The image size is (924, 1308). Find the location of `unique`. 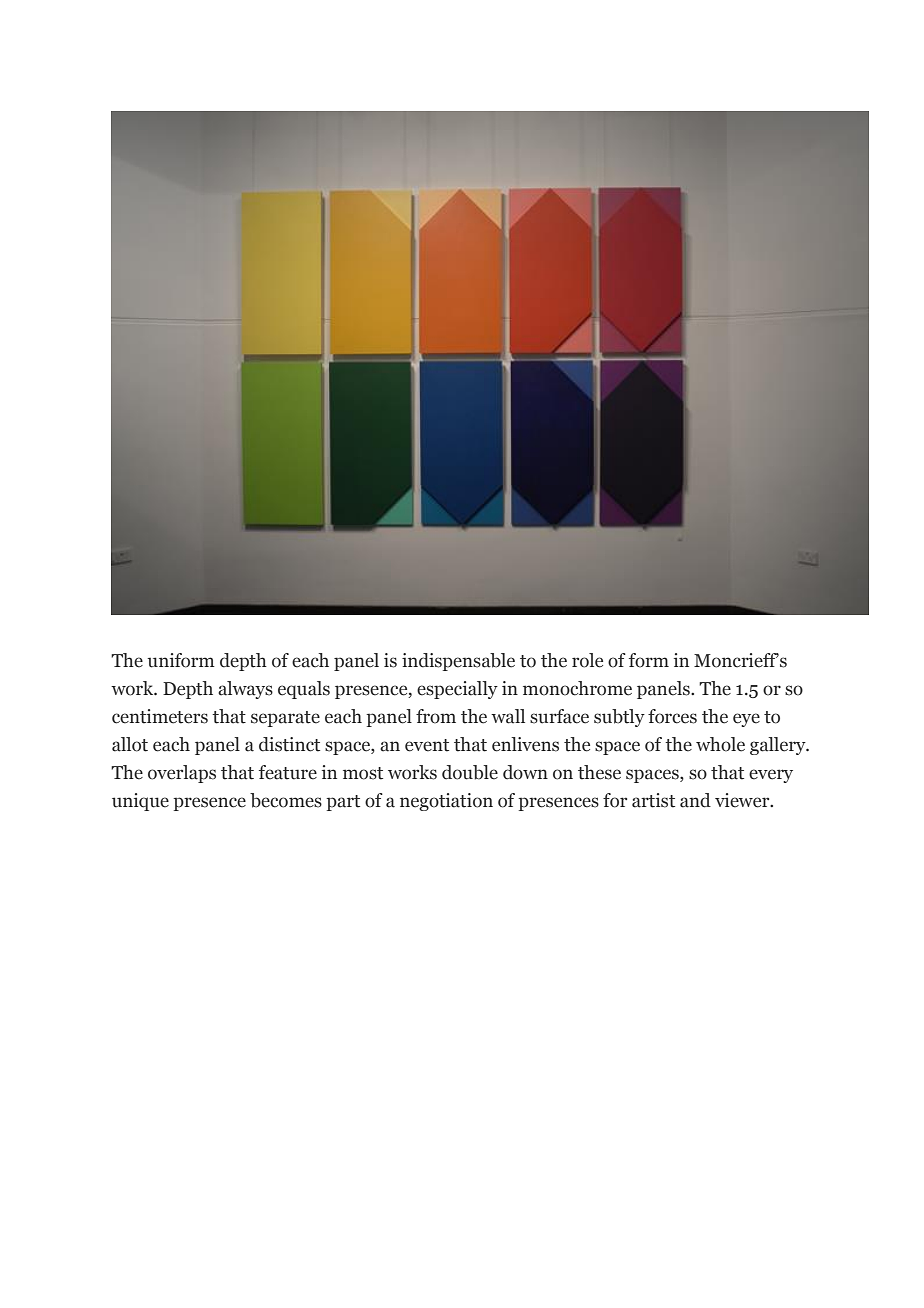

unique is located at coordinates (140, 802).
